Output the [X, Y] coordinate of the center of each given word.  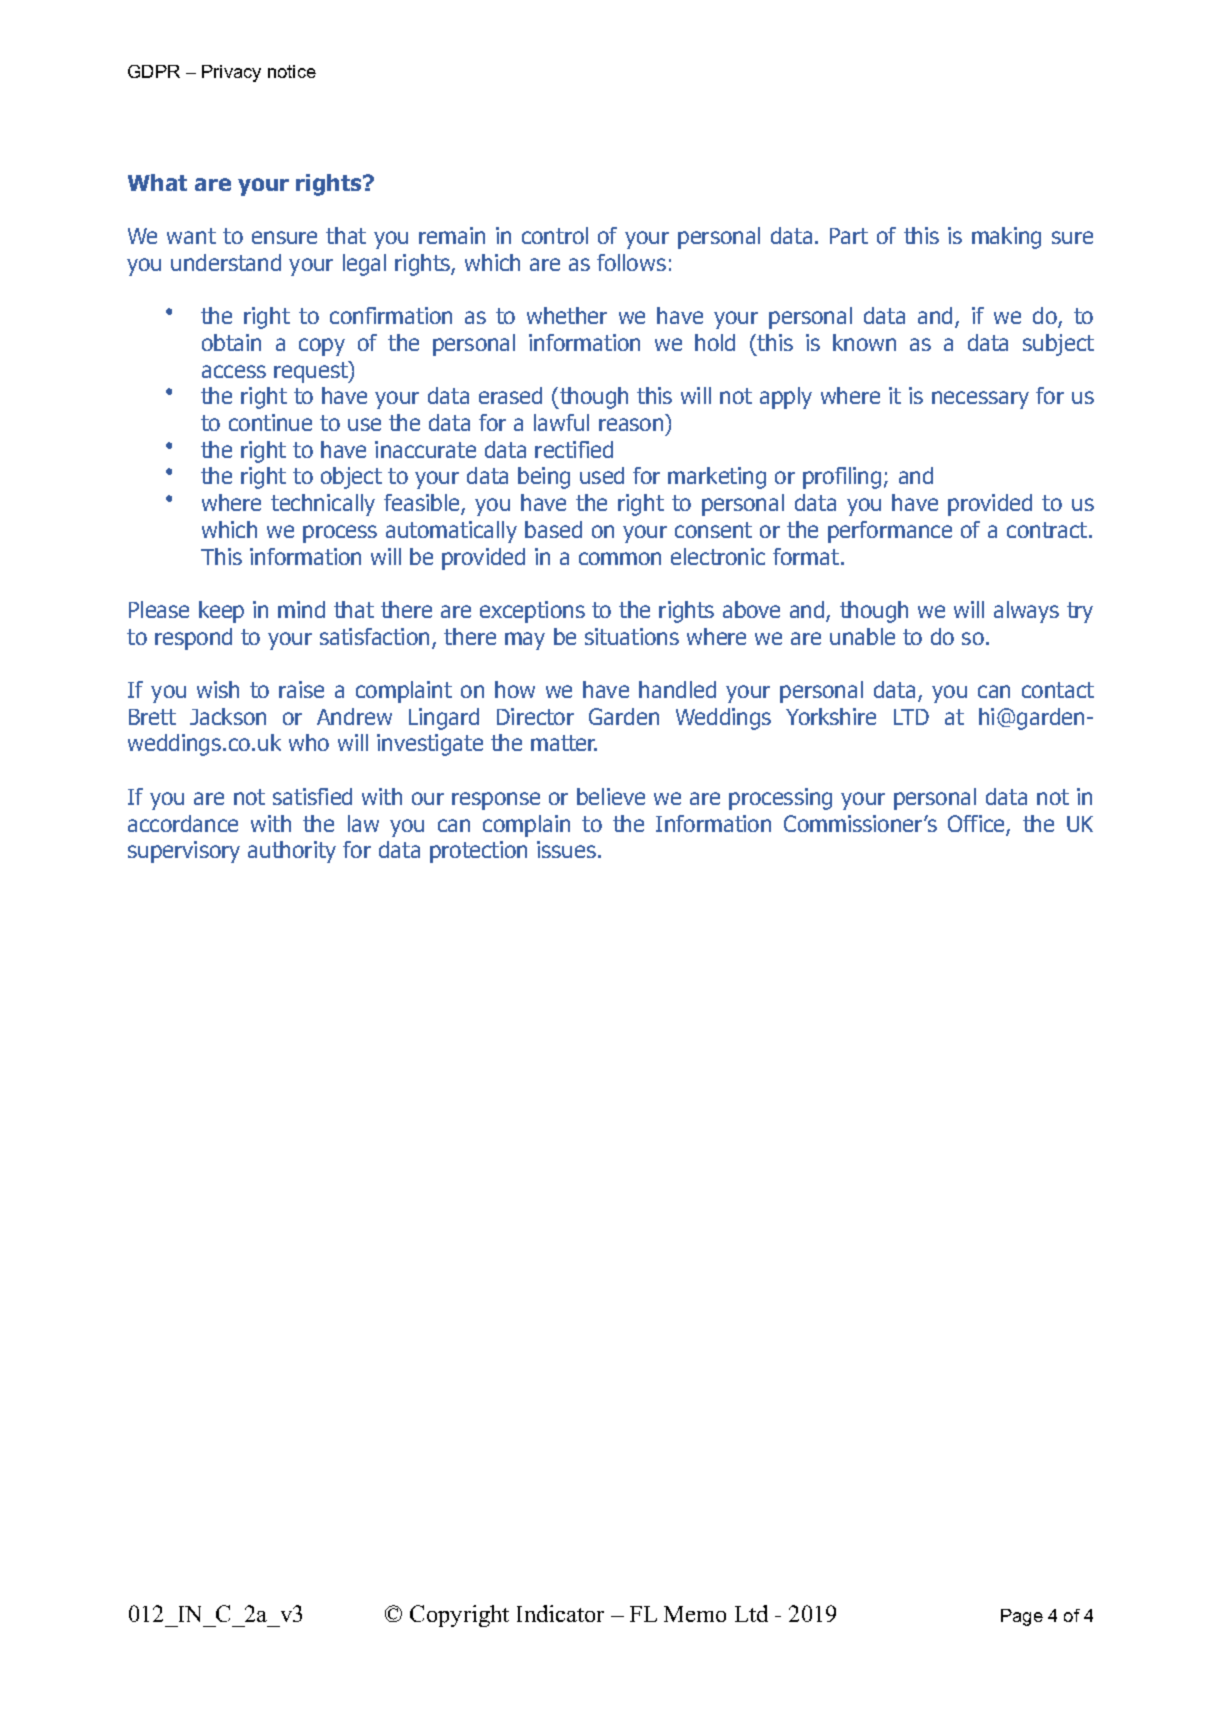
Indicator [560, 1613]
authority [292, 852]
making [1006, 238]
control [555, 235]
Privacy [231, 73]
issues [568, 849]
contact [1058, 690]
